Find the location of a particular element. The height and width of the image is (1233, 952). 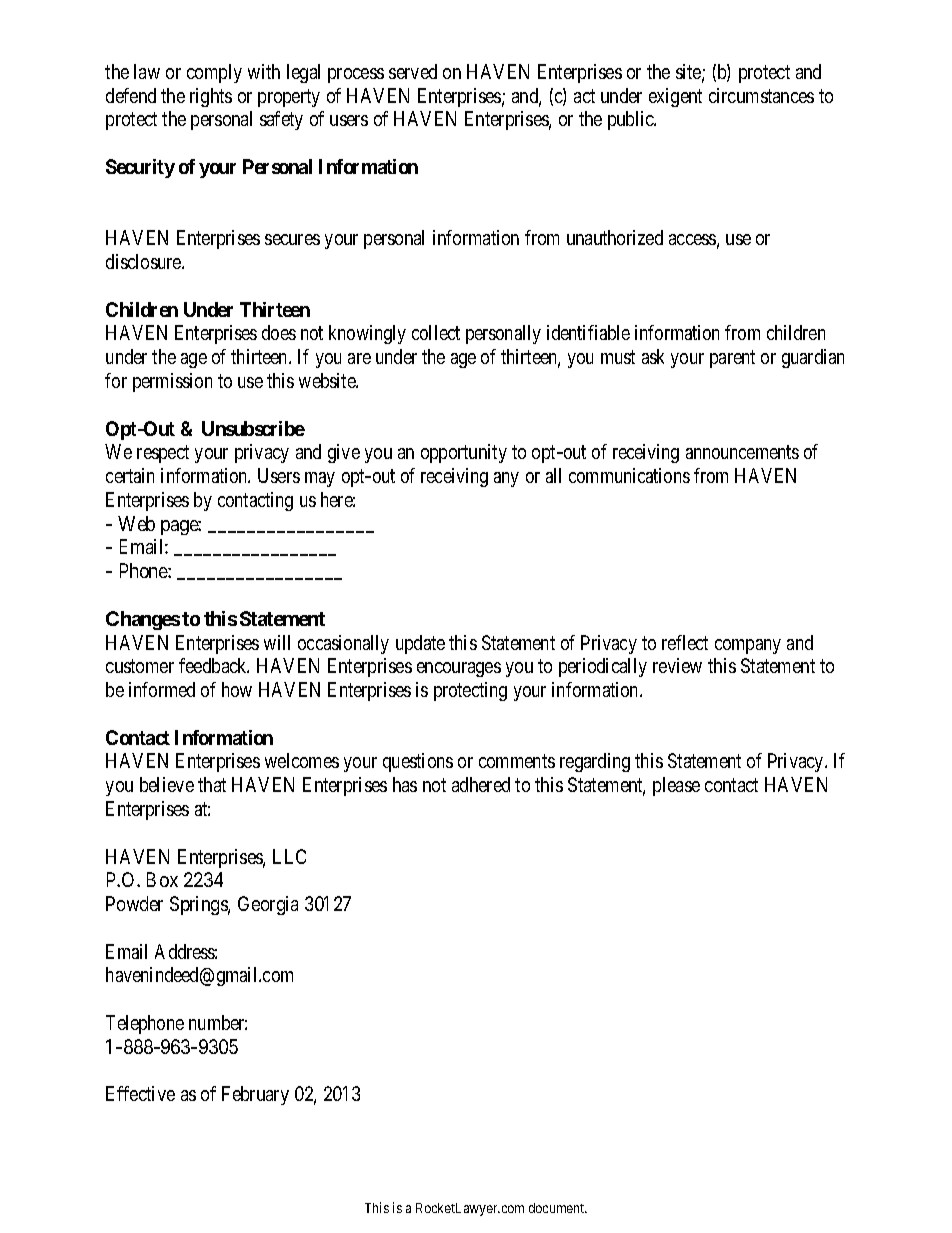

feedback is located at coordinates (214, 665).
